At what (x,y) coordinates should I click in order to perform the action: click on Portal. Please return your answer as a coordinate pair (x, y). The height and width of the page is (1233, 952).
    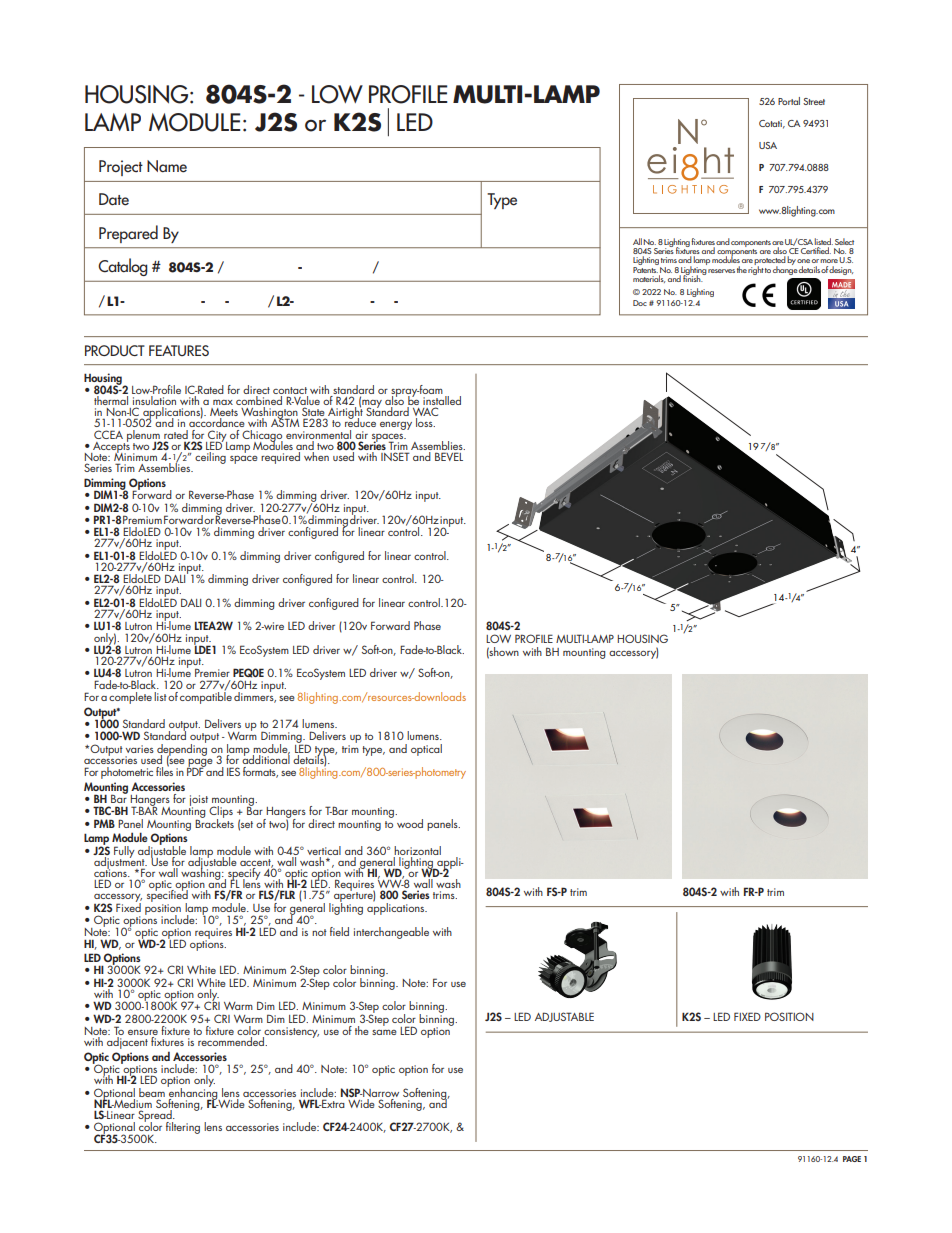
    Looking at the image, I should click on (789, 101).
